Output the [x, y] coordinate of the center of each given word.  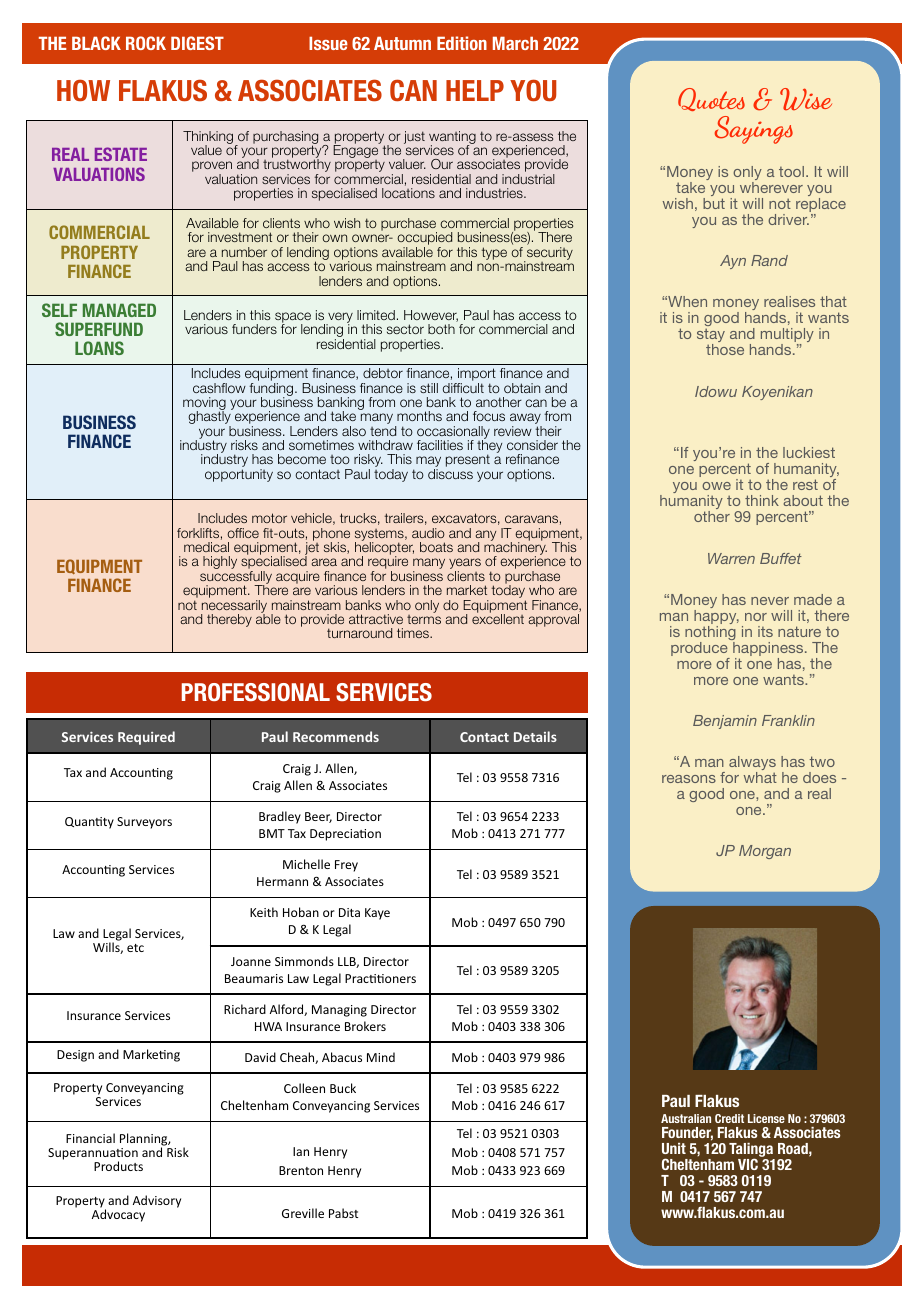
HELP [475, 90]
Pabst [343, 1213]
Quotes [711, 99]
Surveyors [144, 823]
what [760, 777]
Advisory [157, 1201]
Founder [687, 1134]
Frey [346, 866]
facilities [440, 445]
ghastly [210, 418]
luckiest [809, 452]
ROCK [146, 43]
